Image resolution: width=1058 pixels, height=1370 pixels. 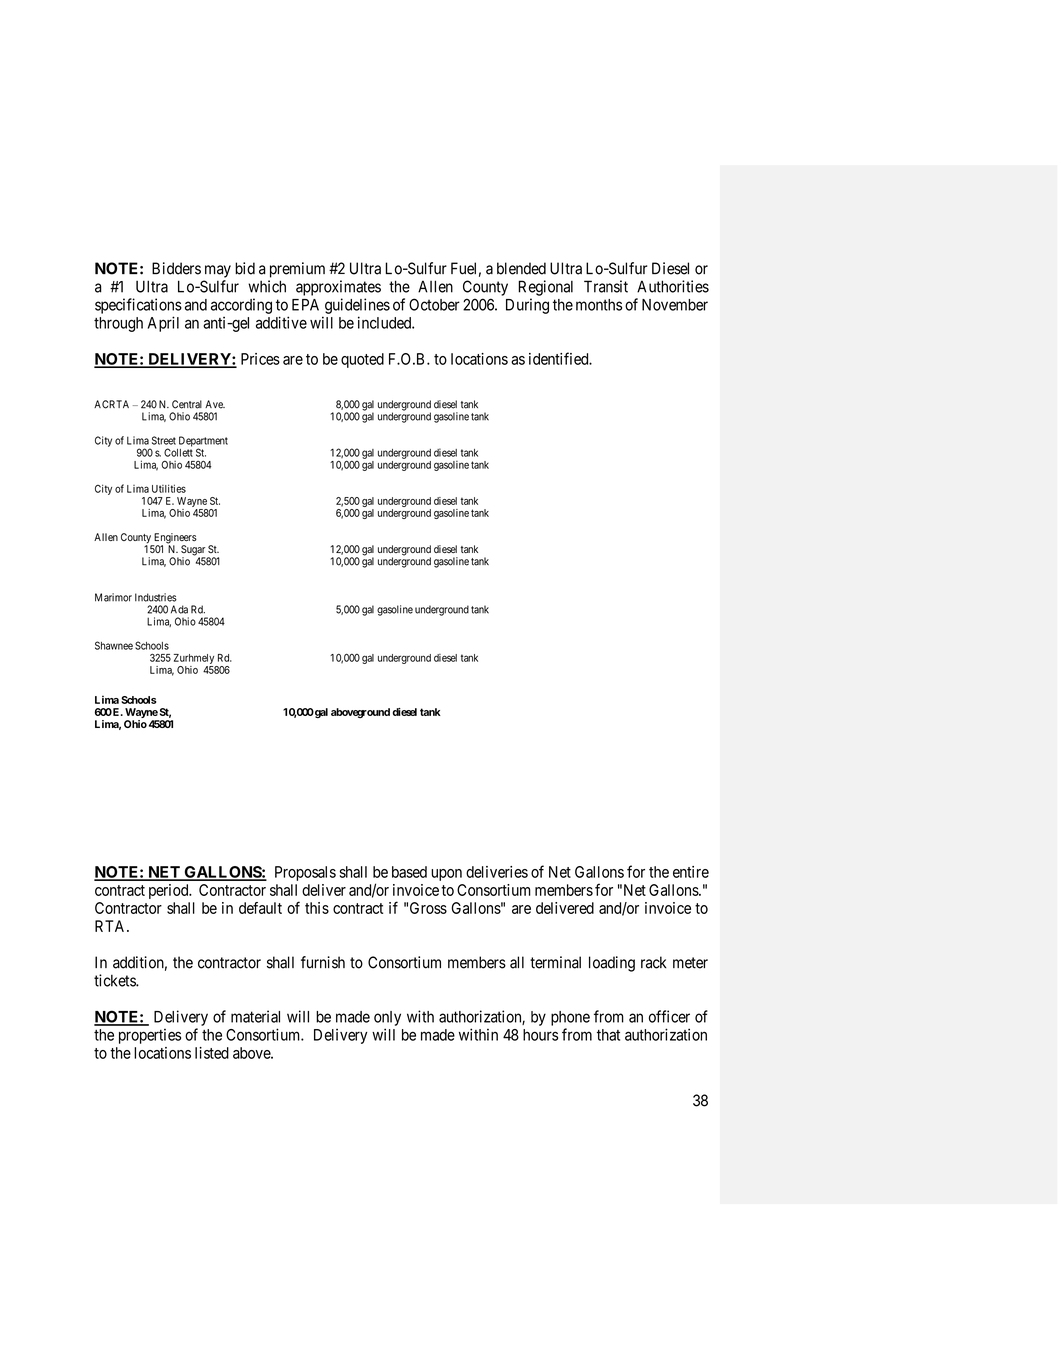 What do you see at coordinates (150, 1036) in the image?
I see `properties` at bounding box center [150, 1036].
